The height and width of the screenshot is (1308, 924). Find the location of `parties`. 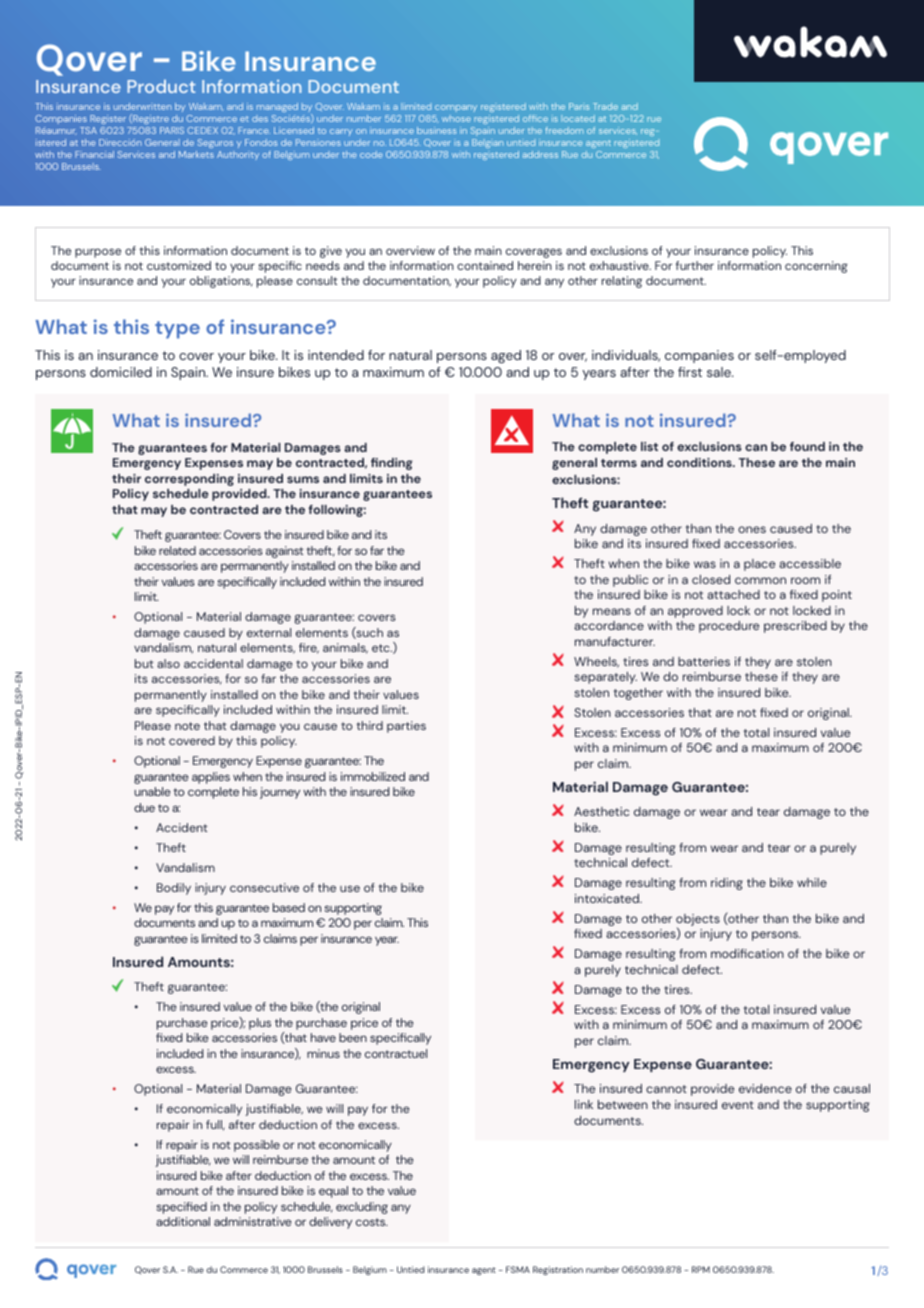

parties is located at coordinates (406, 727).
